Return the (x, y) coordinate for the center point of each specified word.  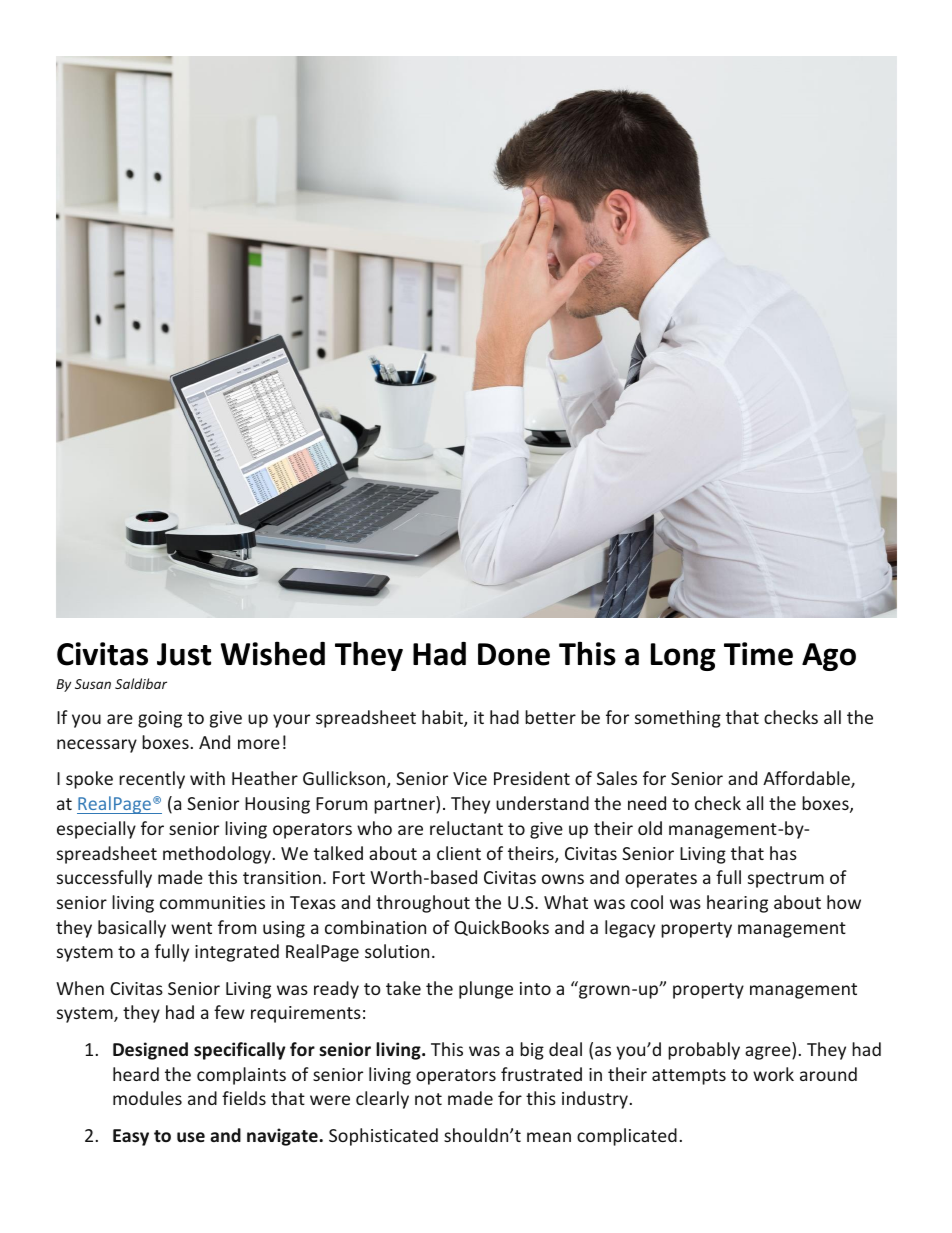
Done (514, 654)
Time (758, 654)
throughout (423, 904)
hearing (737, 904)
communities (212, 902)
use (191, 1137)
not (428, 1099)
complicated (627, 1137)
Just (184, 654)
